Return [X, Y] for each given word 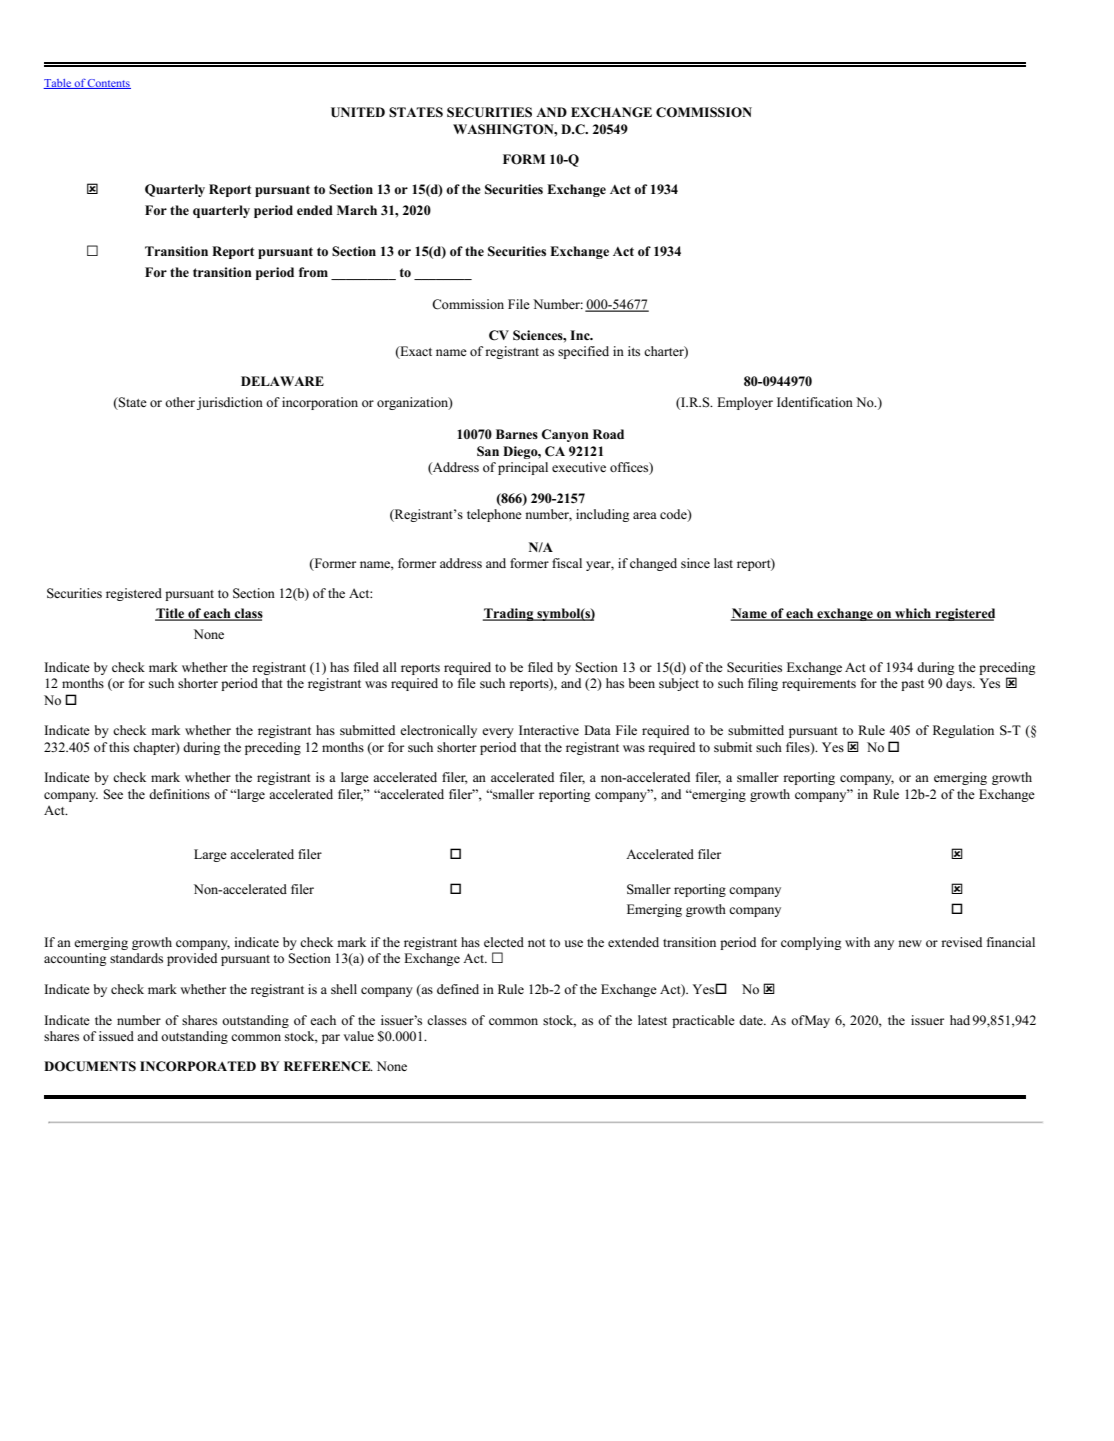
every [498, 733]
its [634, 351]
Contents [108, 84]
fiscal [567, 563]
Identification [815, 402]
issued [116, 1036]
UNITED [358, 112]
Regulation [963, 731]
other [180, 402]
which [913, 614]
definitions [179, 794]
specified [583, 352]
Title [171, 614]
